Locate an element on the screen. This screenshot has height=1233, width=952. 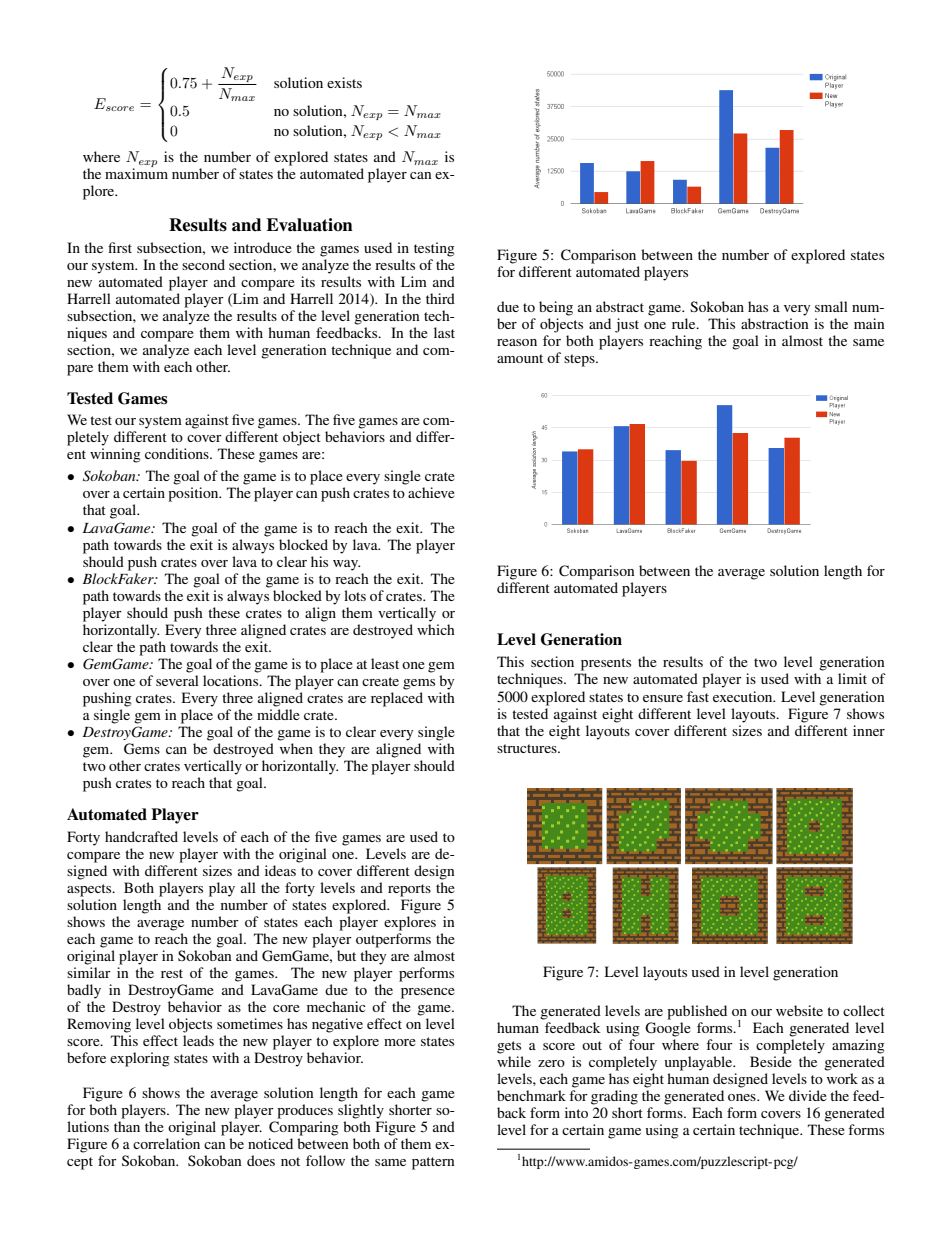
which is located at coordinates (436, 629).
